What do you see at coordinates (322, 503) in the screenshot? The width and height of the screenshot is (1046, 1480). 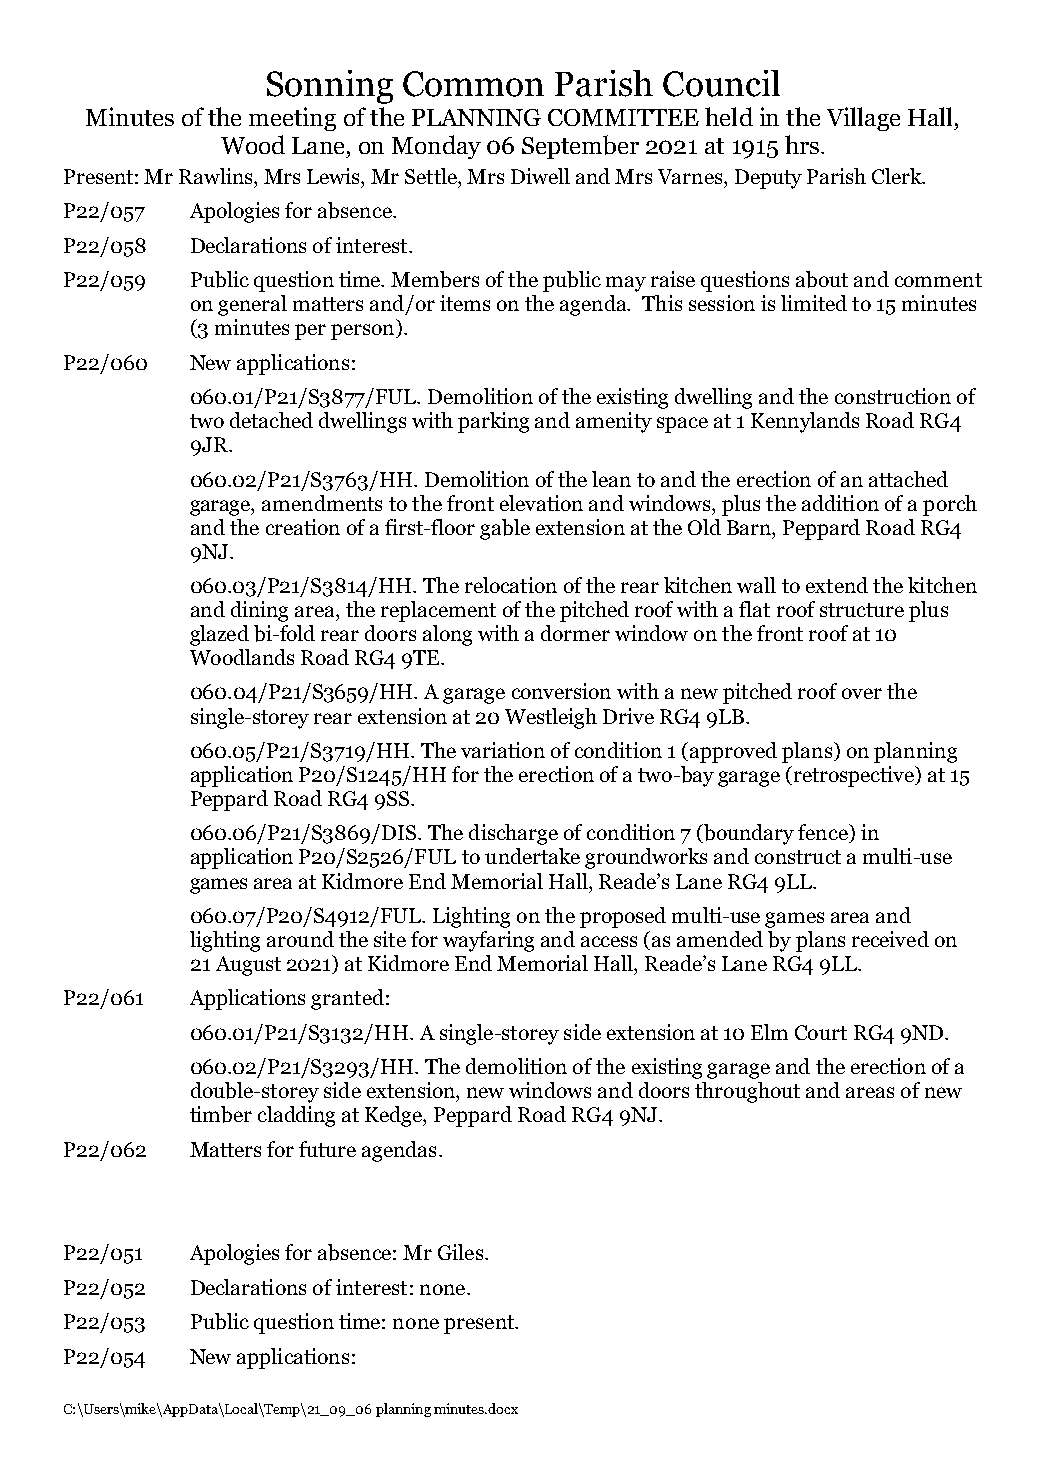 I see `amendments` at bounding box center [322, 503].
